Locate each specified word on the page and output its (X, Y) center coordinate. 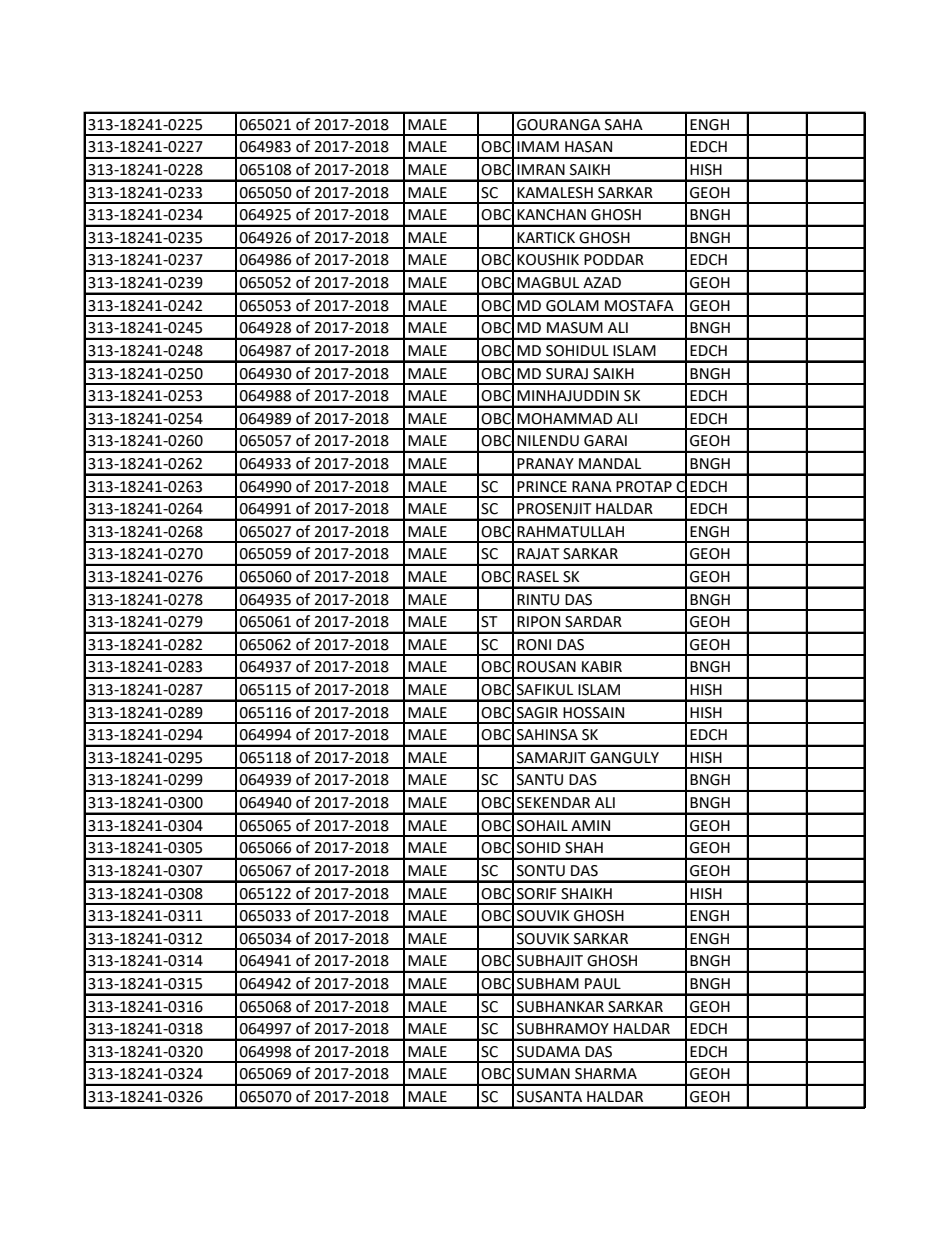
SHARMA (606, 1074)
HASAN (588, 147)
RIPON (538, 622)
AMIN (590, 825)
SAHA (624, 125)
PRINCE (542, 487)
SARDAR (593, 622)
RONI (534, 645)
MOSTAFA (639, 306)
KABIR (602, 666)
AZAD (602, 282)
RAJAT (538, 554)
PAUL (603, 984)
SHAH (584, 848)
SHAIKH (586, 894)
